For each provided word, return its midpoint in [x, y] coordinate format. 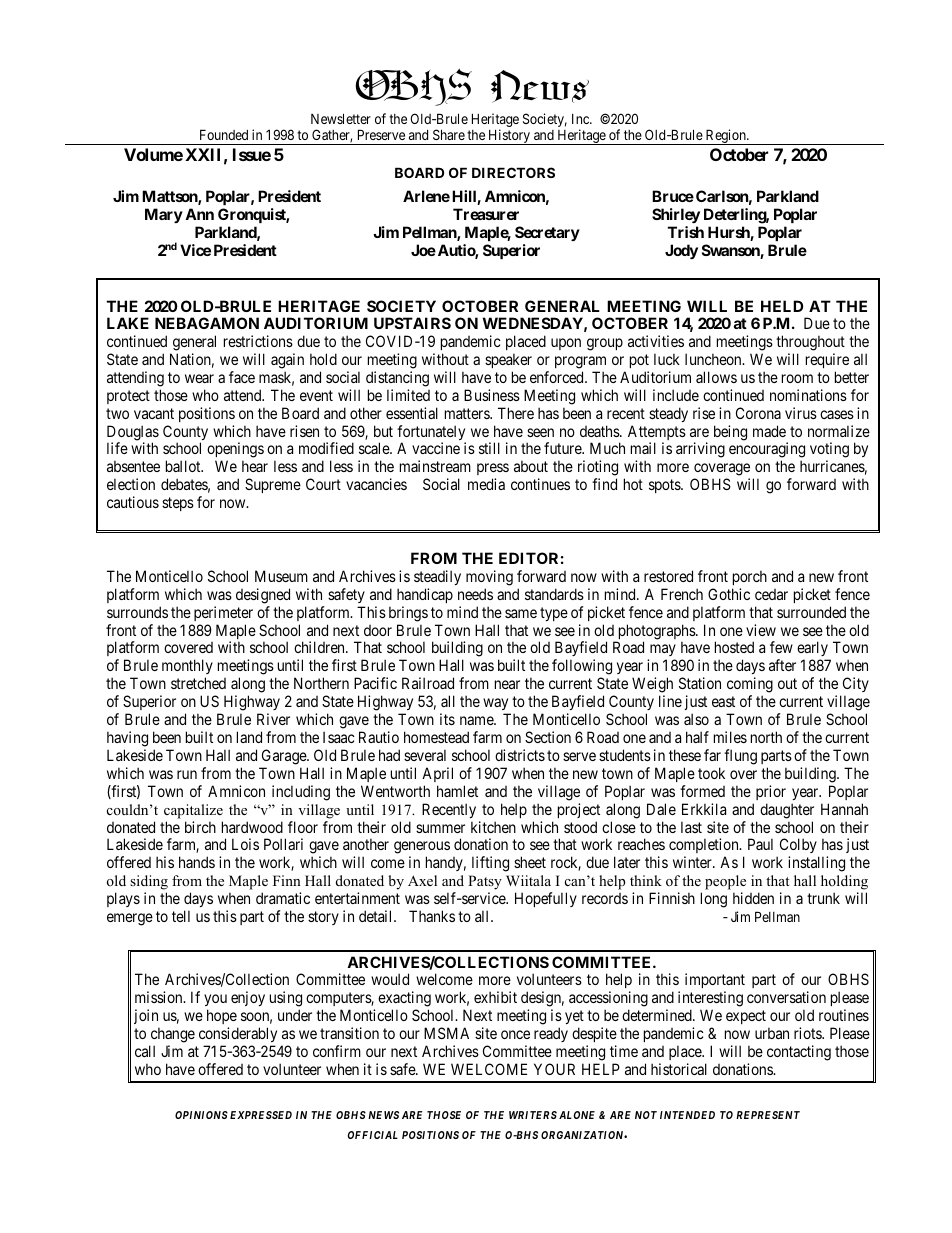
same [521, 613]
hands [197, 862]
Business [492, 395]
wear [199, 378]
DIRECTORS [513, 172]
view [761, 630]
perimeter [223, 613]
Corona [758, 413]
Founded [224, 134]
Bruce [673, 196]
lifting [490, 864]
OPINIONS [201, 1115]
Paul [760, 844]
